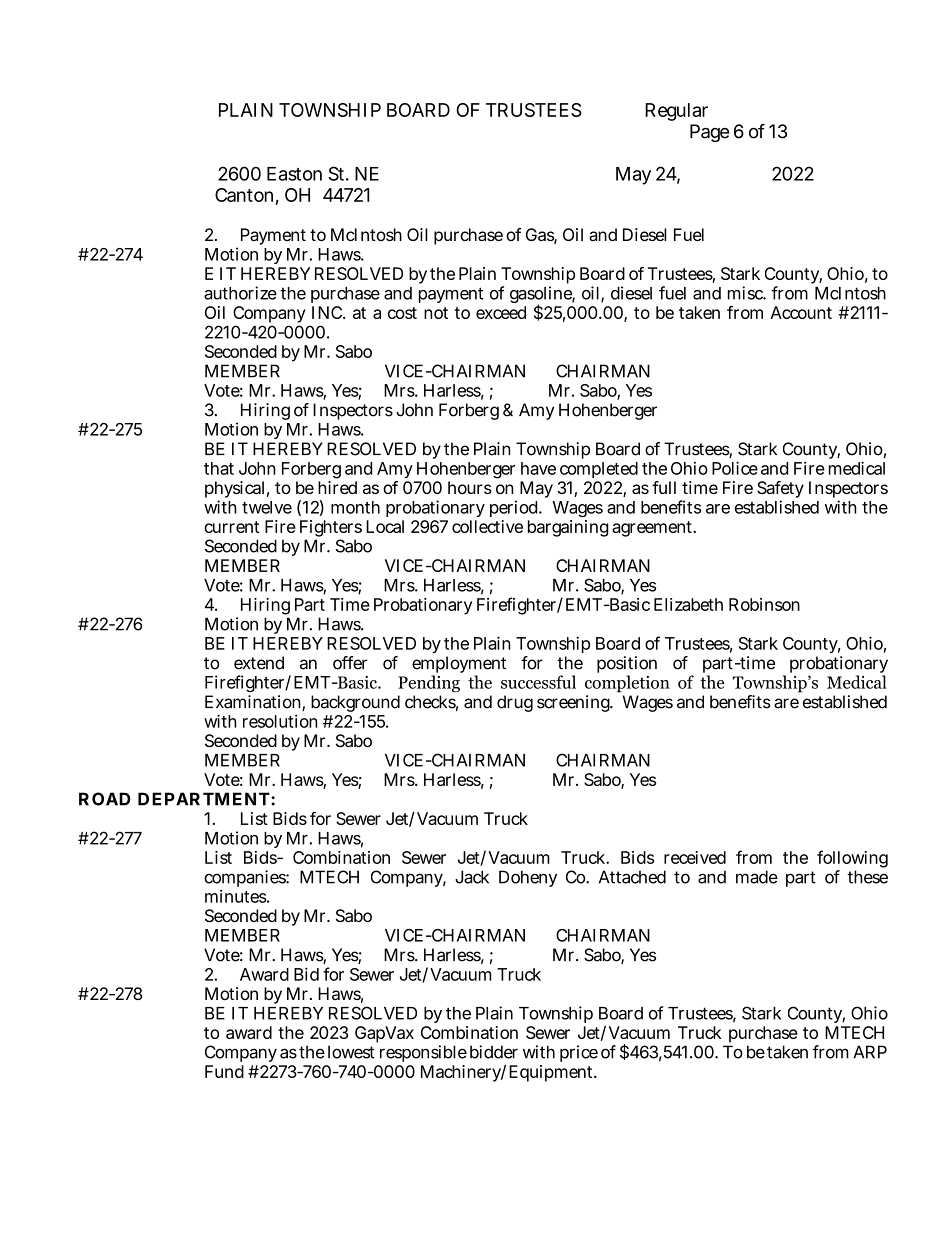  Describe the element at coordinates (351, 1052) in the image. I see `lowest` at that location.
